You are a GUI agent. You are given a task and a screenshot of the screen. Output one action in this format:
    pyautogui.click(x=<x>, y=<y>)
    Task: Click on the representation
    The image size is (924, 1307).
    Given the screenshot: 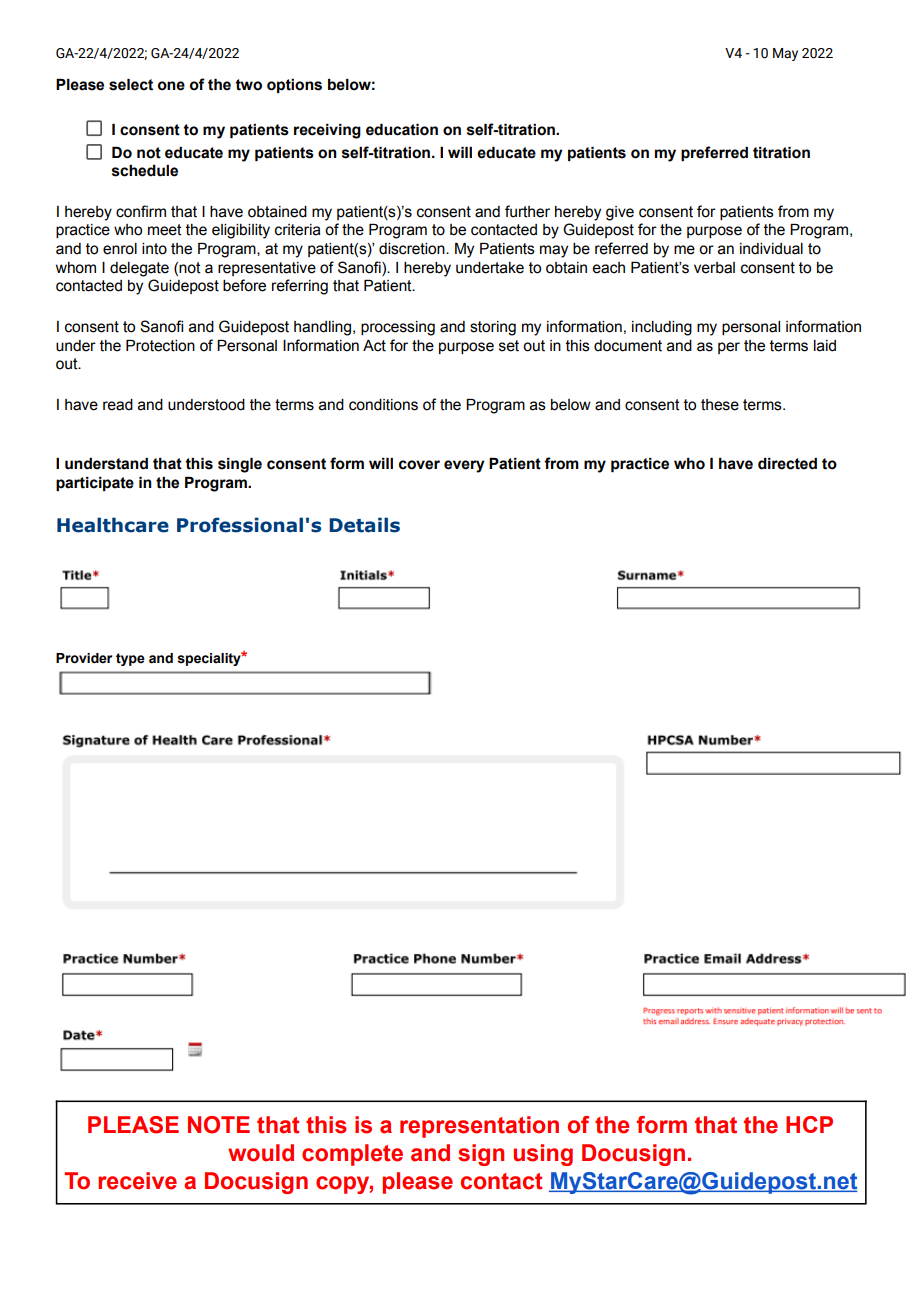 What is the action you would take?
    pyautogui.click(x=479, y=1127)
